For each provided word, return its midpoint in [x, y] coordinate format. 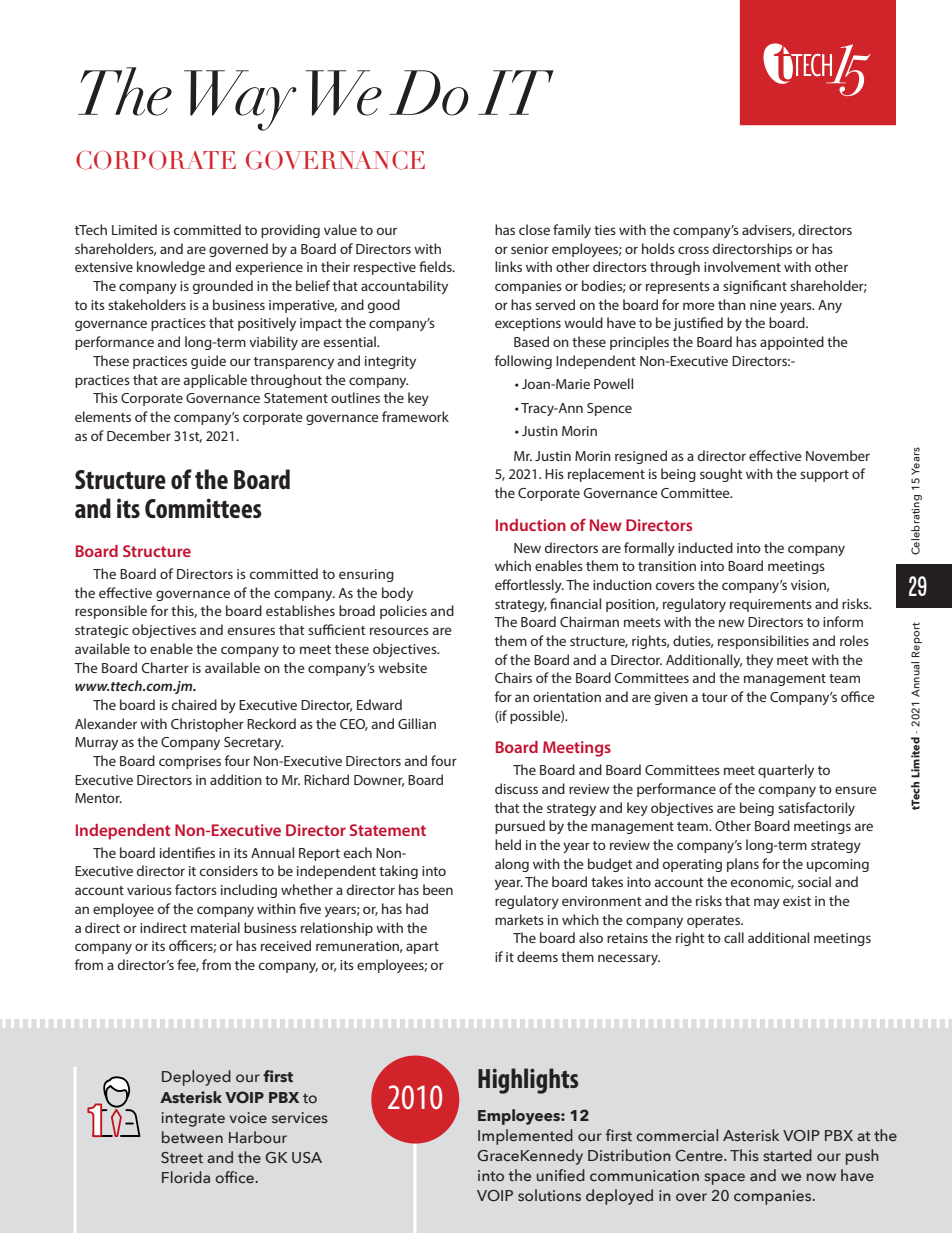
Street [182, 1157]
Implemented [525, 1137]
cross [693, 250]
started [787, 1155]
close [534, 229]
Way [240, 100]
